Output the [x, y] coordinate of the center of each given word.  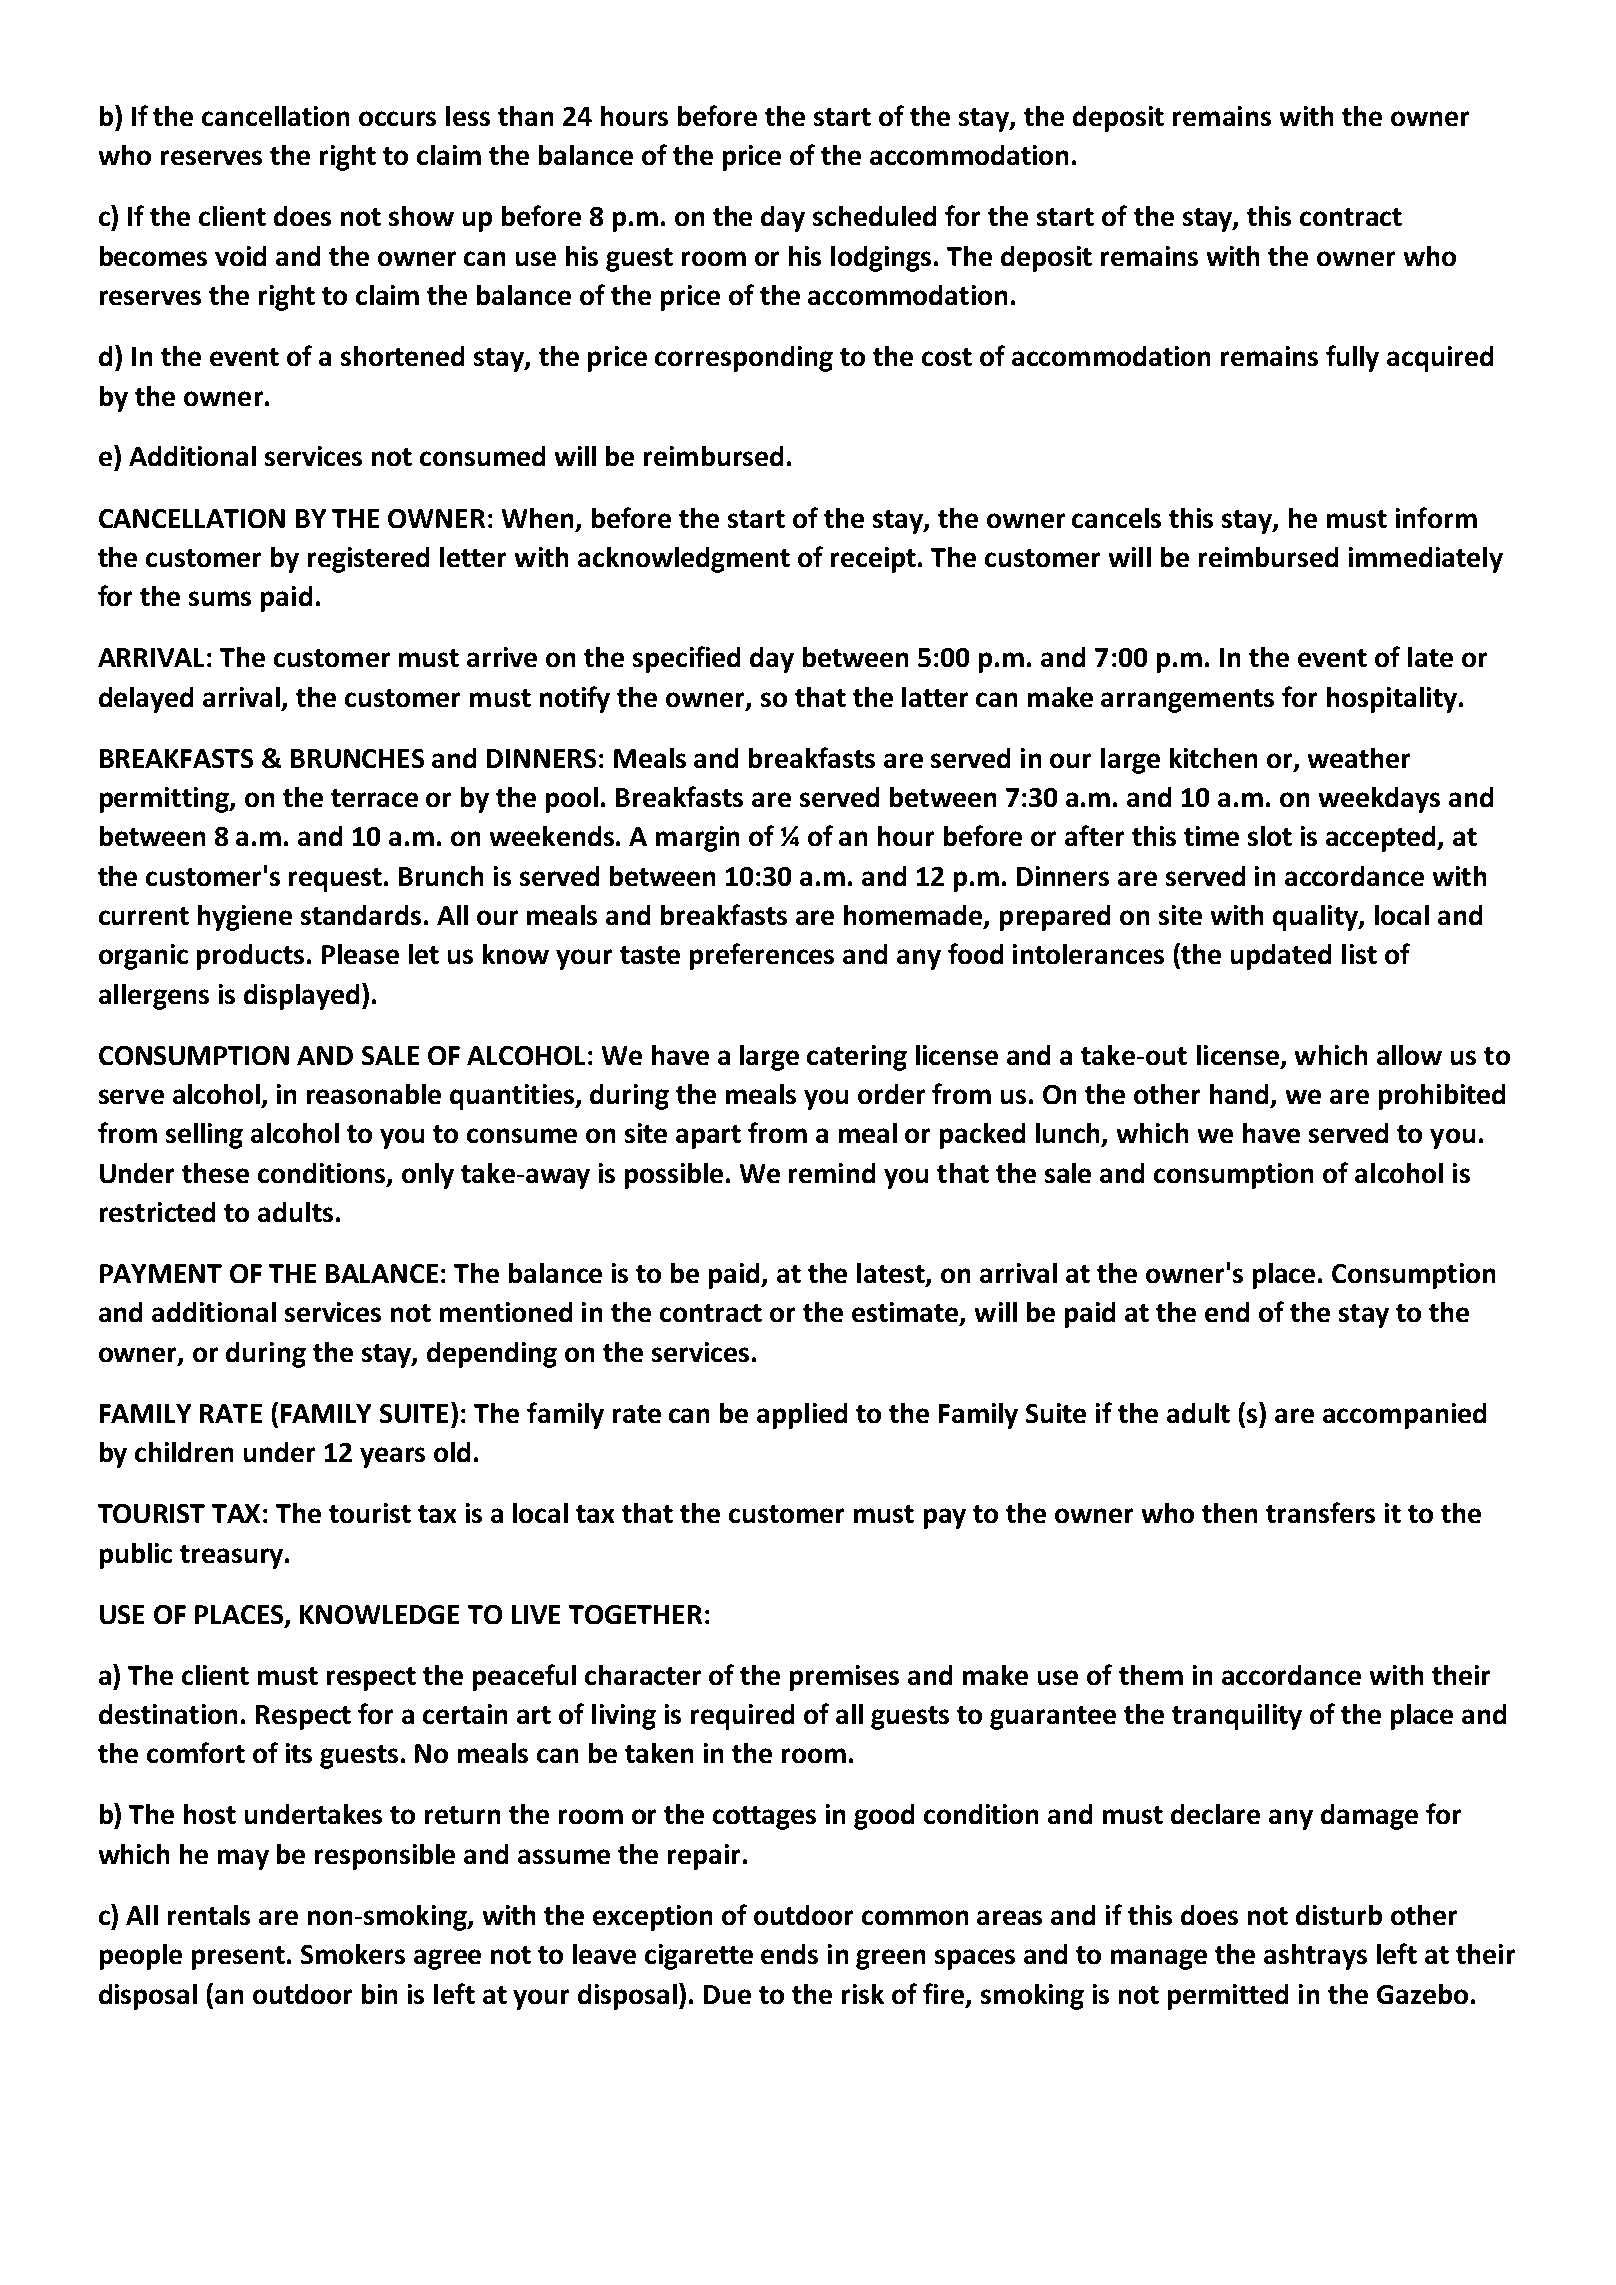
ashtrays [1315, 1957]
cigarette [699, 1957]
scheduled [874, 216]
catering [857, 1058]
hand [1241, 1095]
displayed [301, 997]
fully [1352, 358]
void [240, 256]
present [238, 1958]
